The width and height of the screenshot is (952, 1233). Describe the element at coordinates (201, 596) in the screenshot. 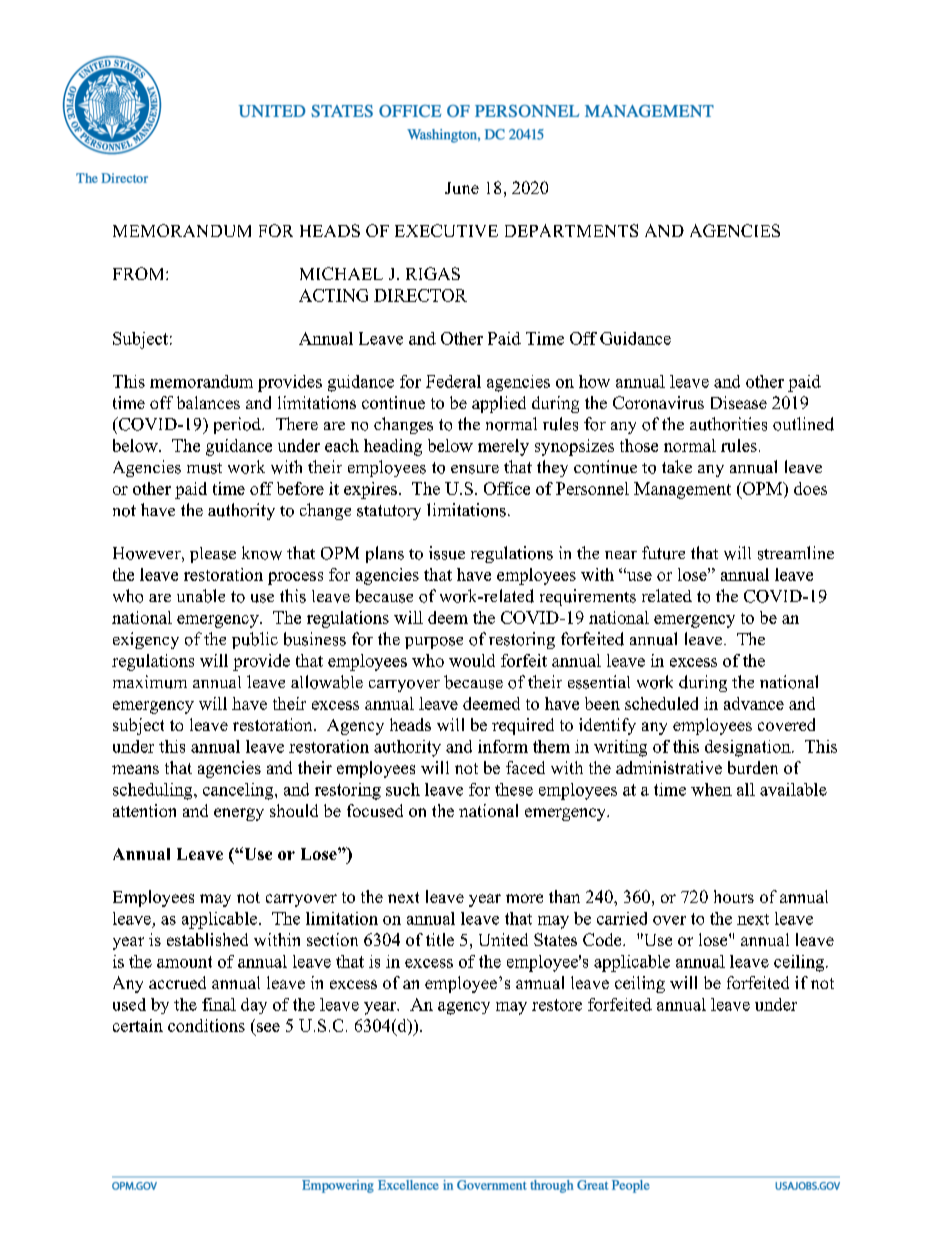

I see `unable` at that location.
